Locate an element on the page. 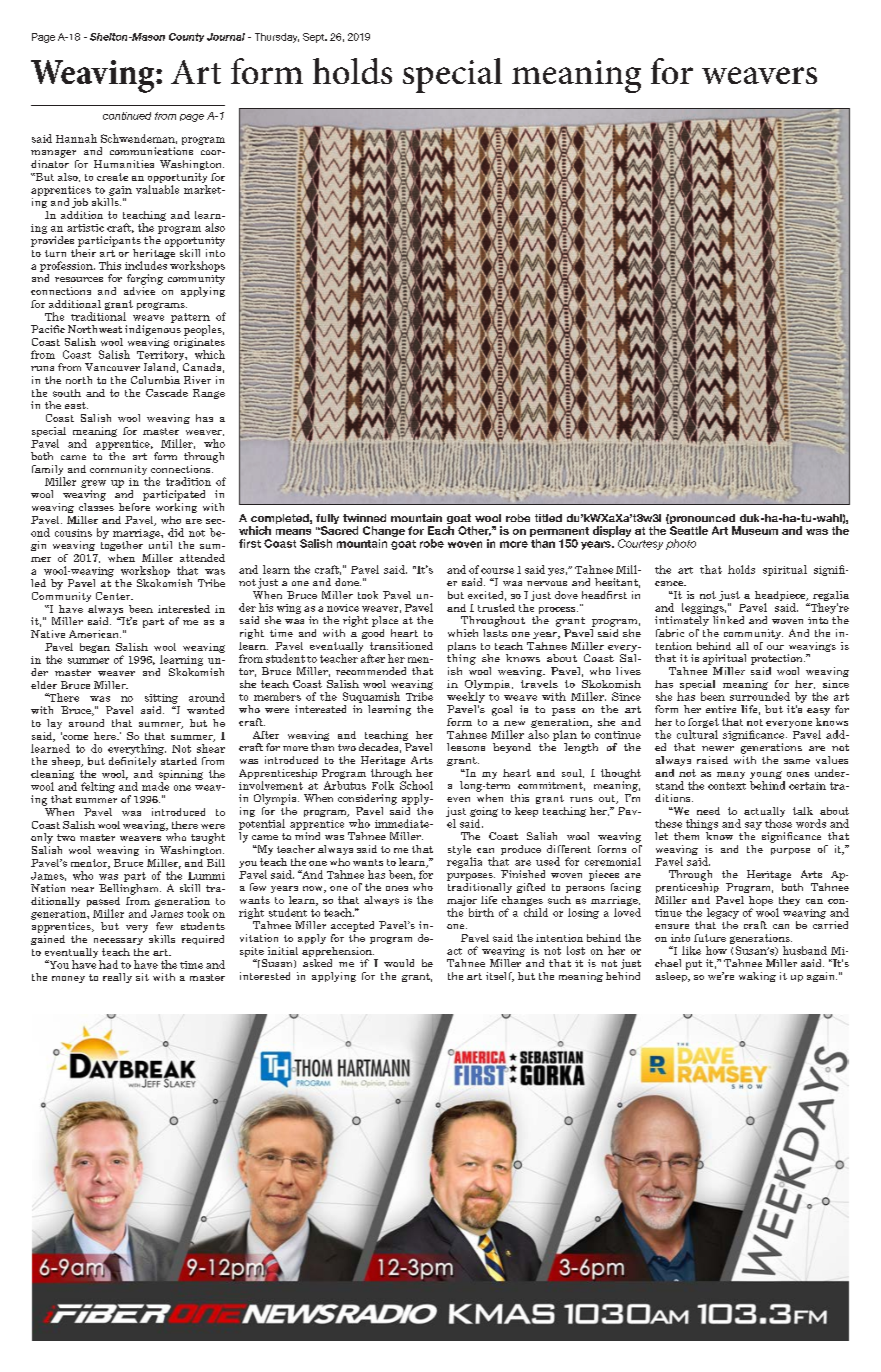  pattern is located at coordinates (190, 318).
